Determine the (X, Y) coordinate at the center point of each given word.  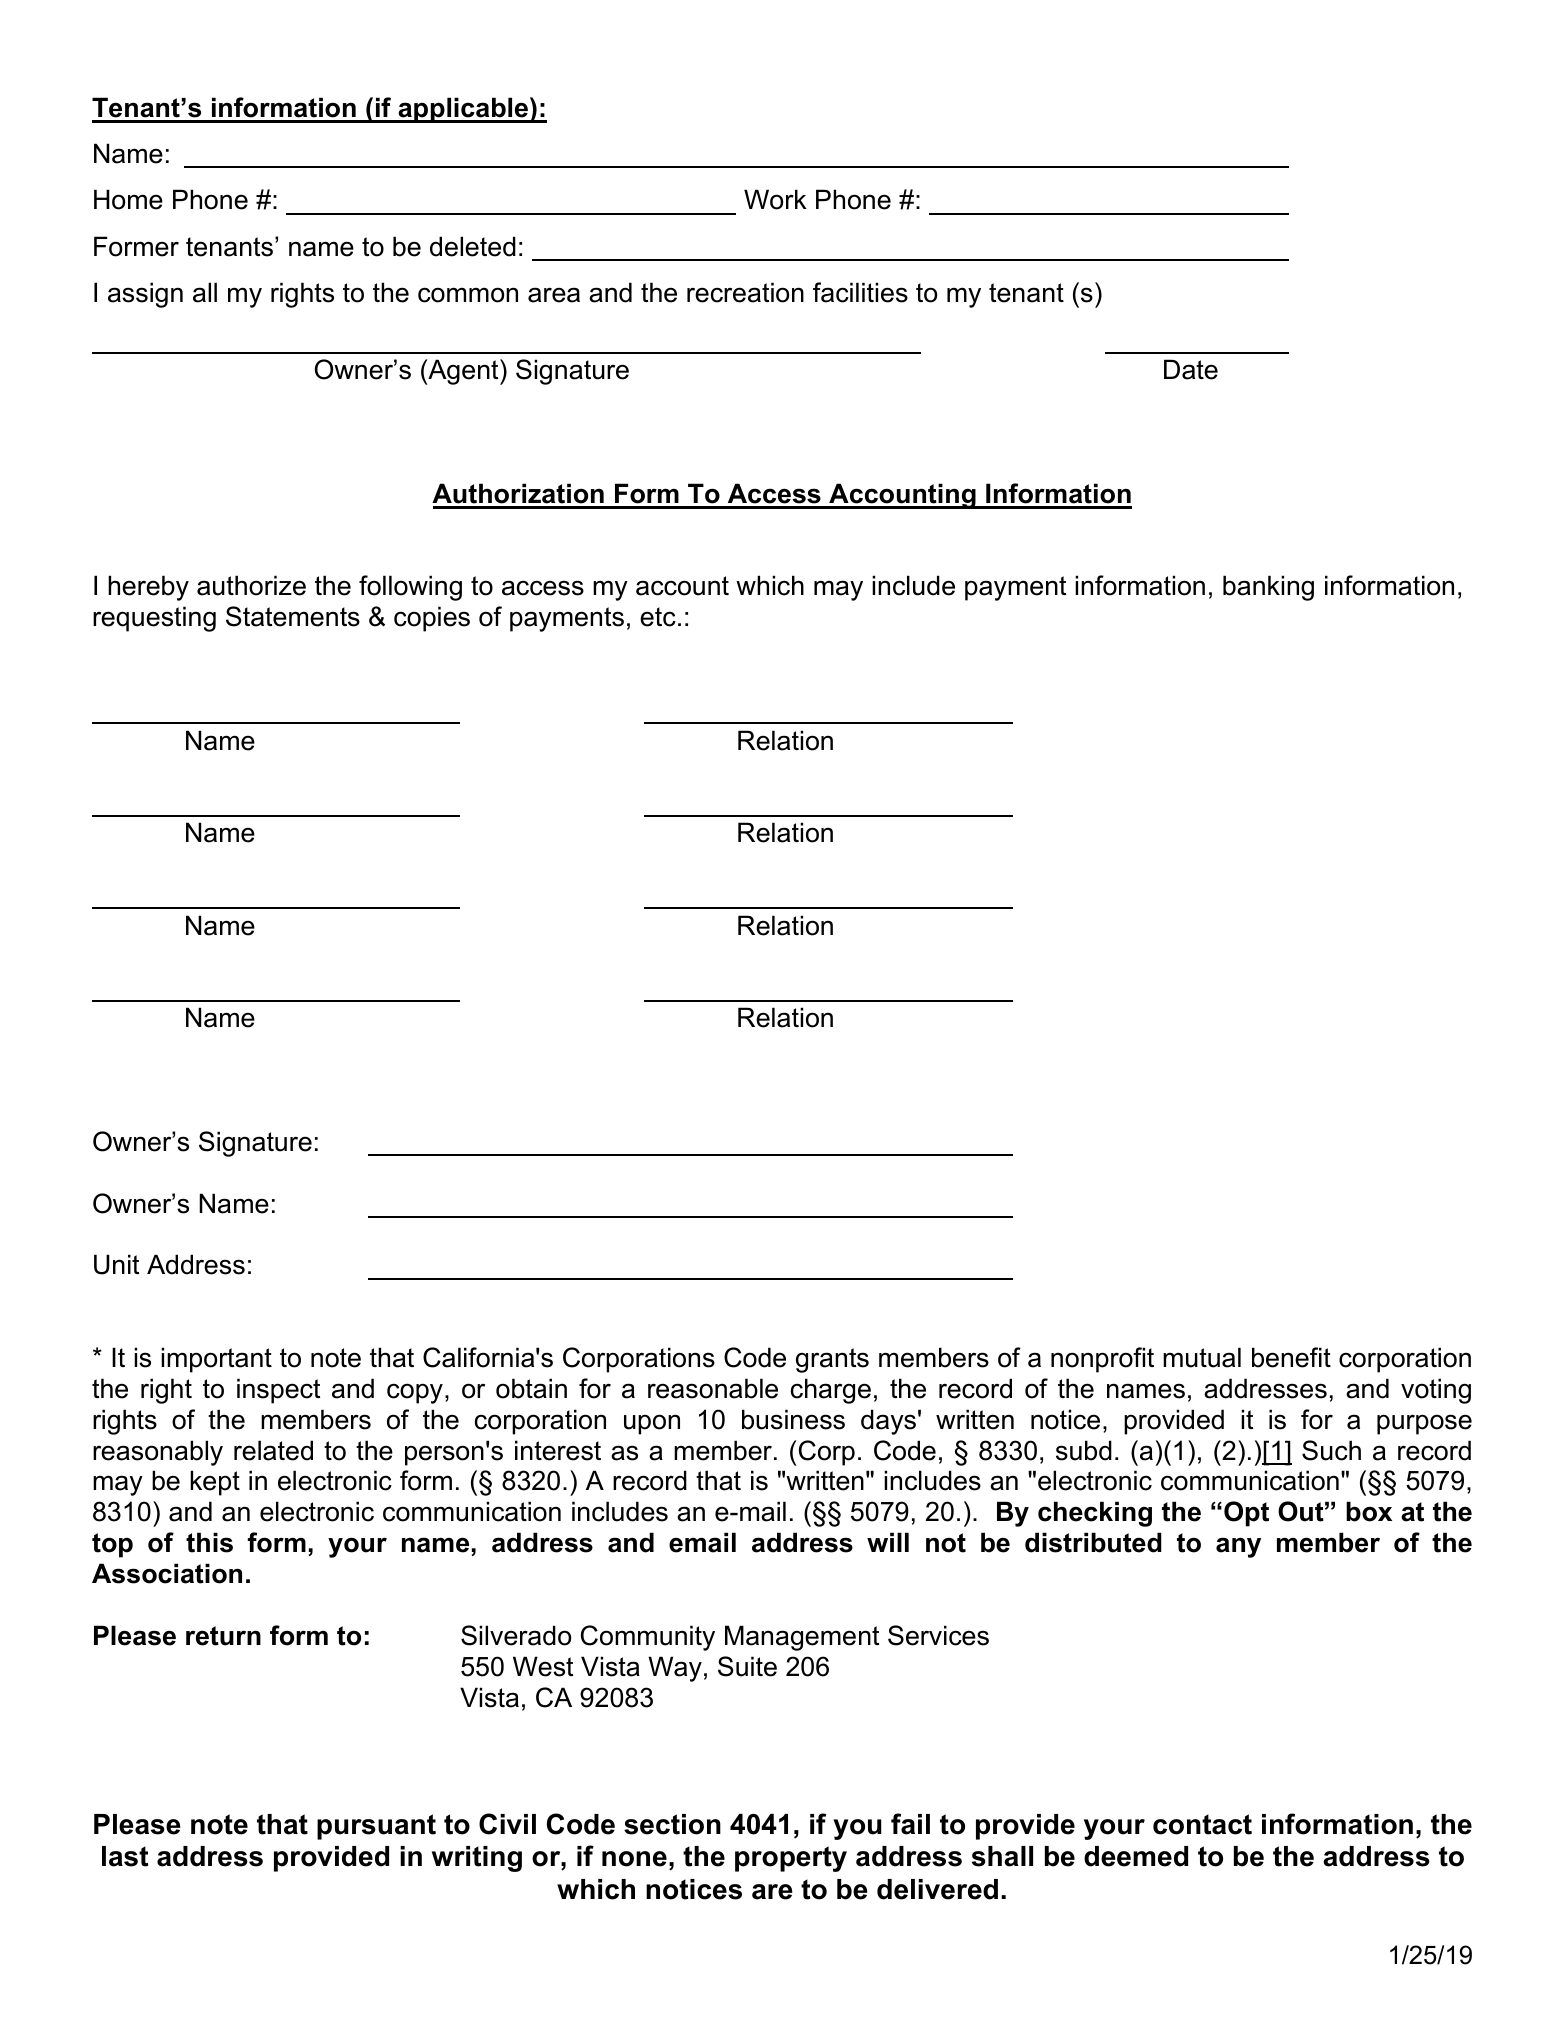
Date (1191, 369)
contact (1202, 1824)
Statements (293, 616)
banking (1268, 588)
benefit (1291, 1357)
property (791, 1859)
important (216, 1360)
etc (658, 617)
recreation (745, 292)
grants (832, 1360)
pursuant (376, 1827)
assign (145, 295)
